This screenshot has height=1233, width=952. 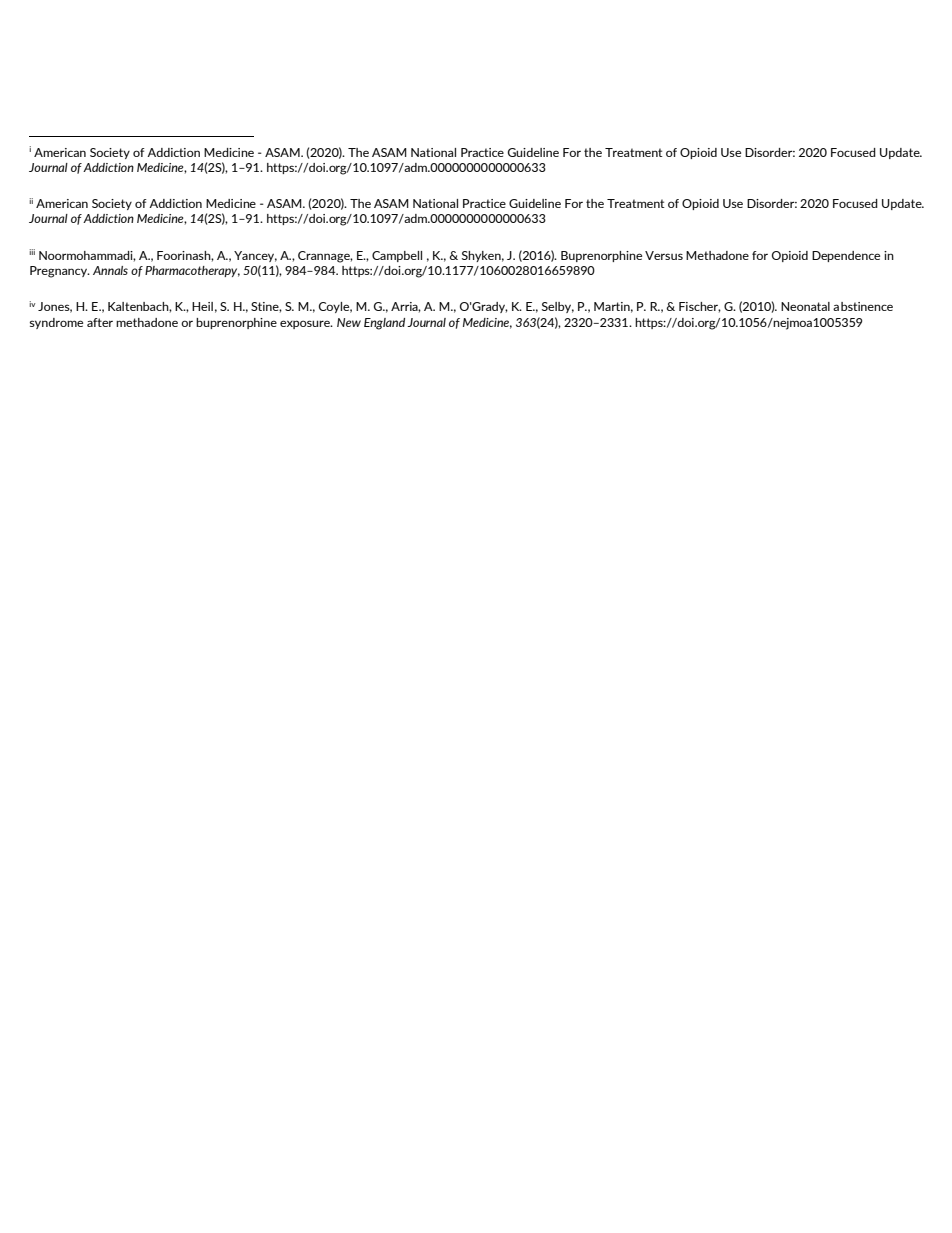 I want to click on Versus, so click(x=664, y=255).
